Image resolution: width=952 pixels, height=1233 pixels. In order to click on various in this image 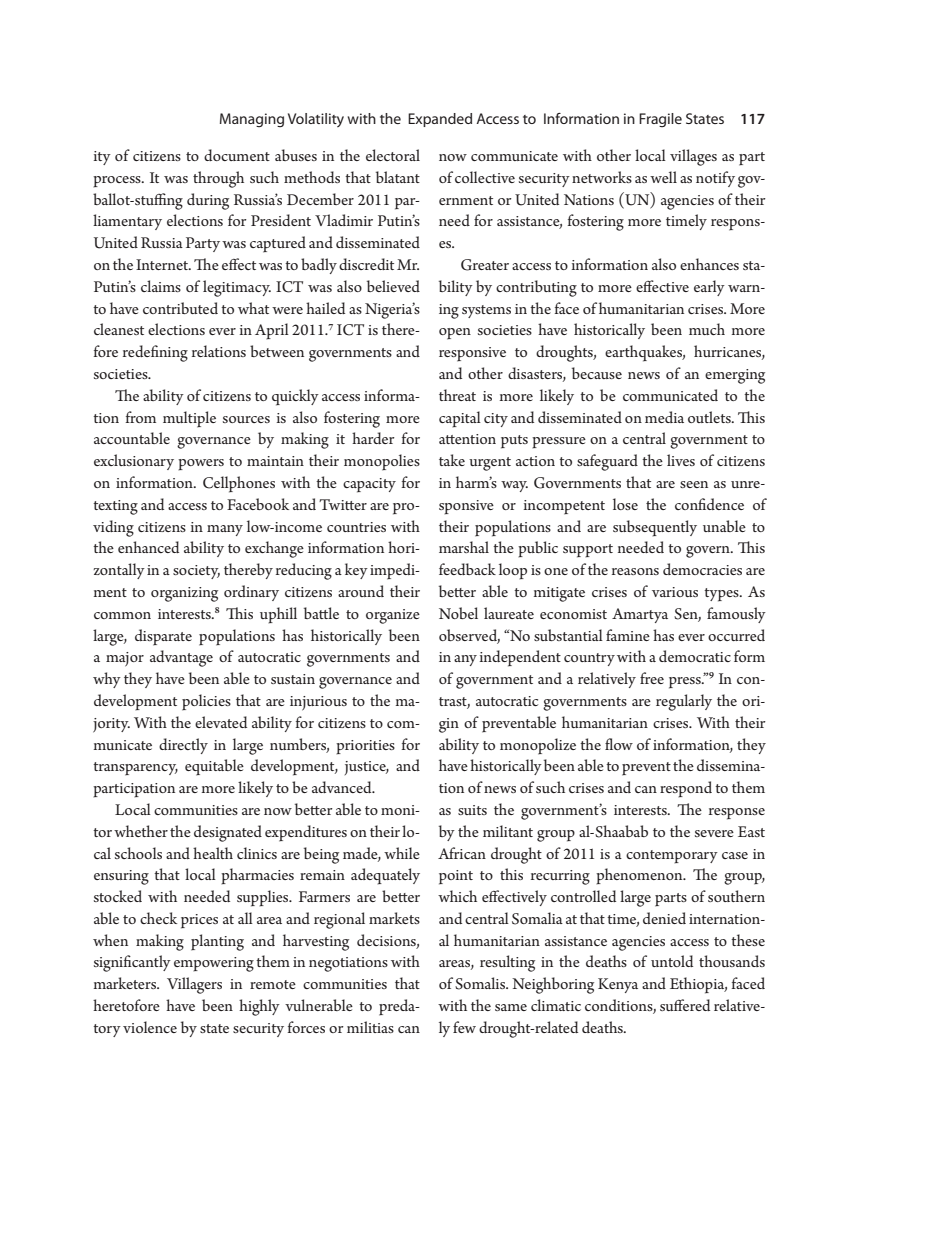, I will do `click(675, 592)`.
